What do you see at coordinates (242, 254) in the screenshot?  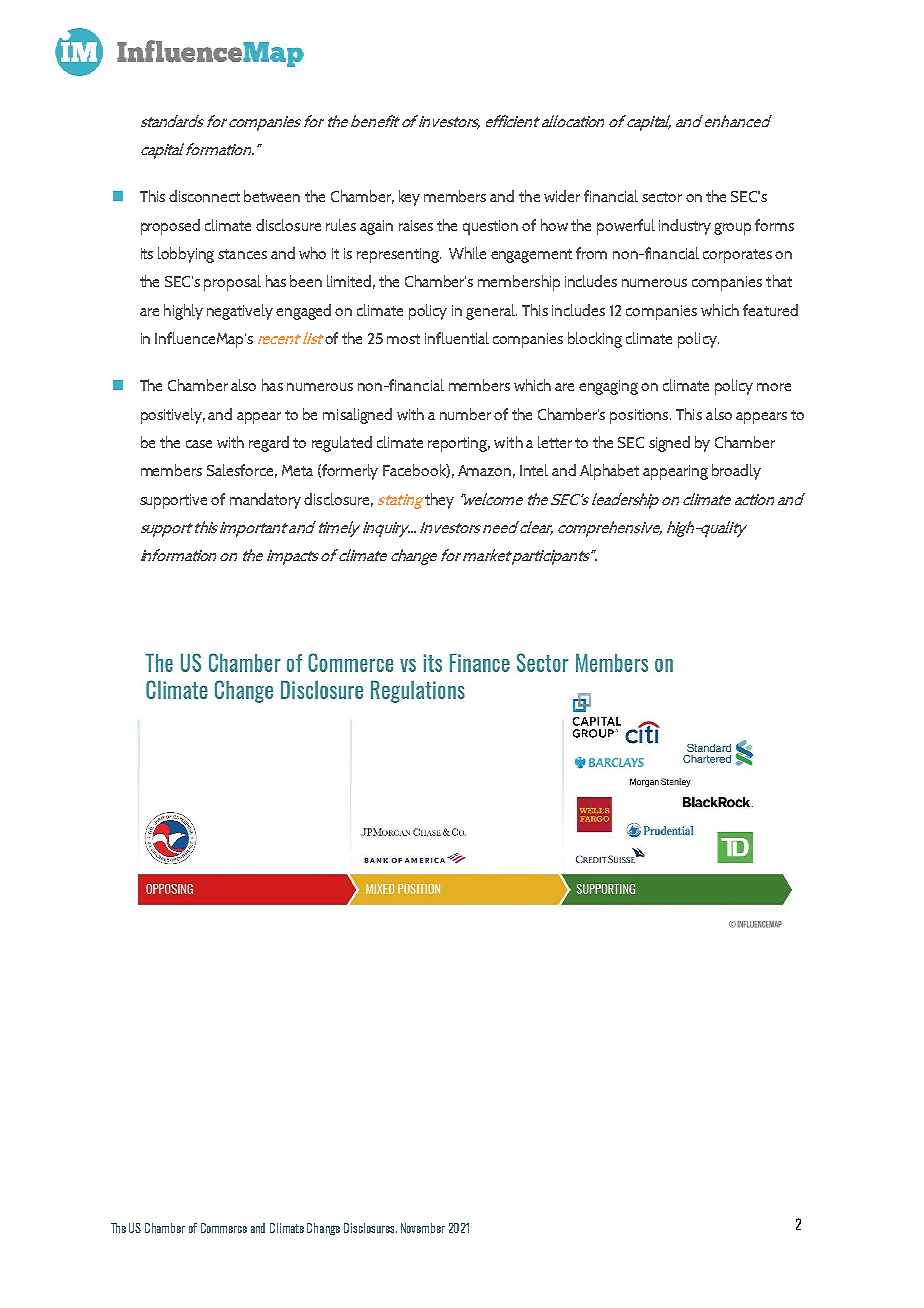 I see `stances` at bounding box center [242, 254].
